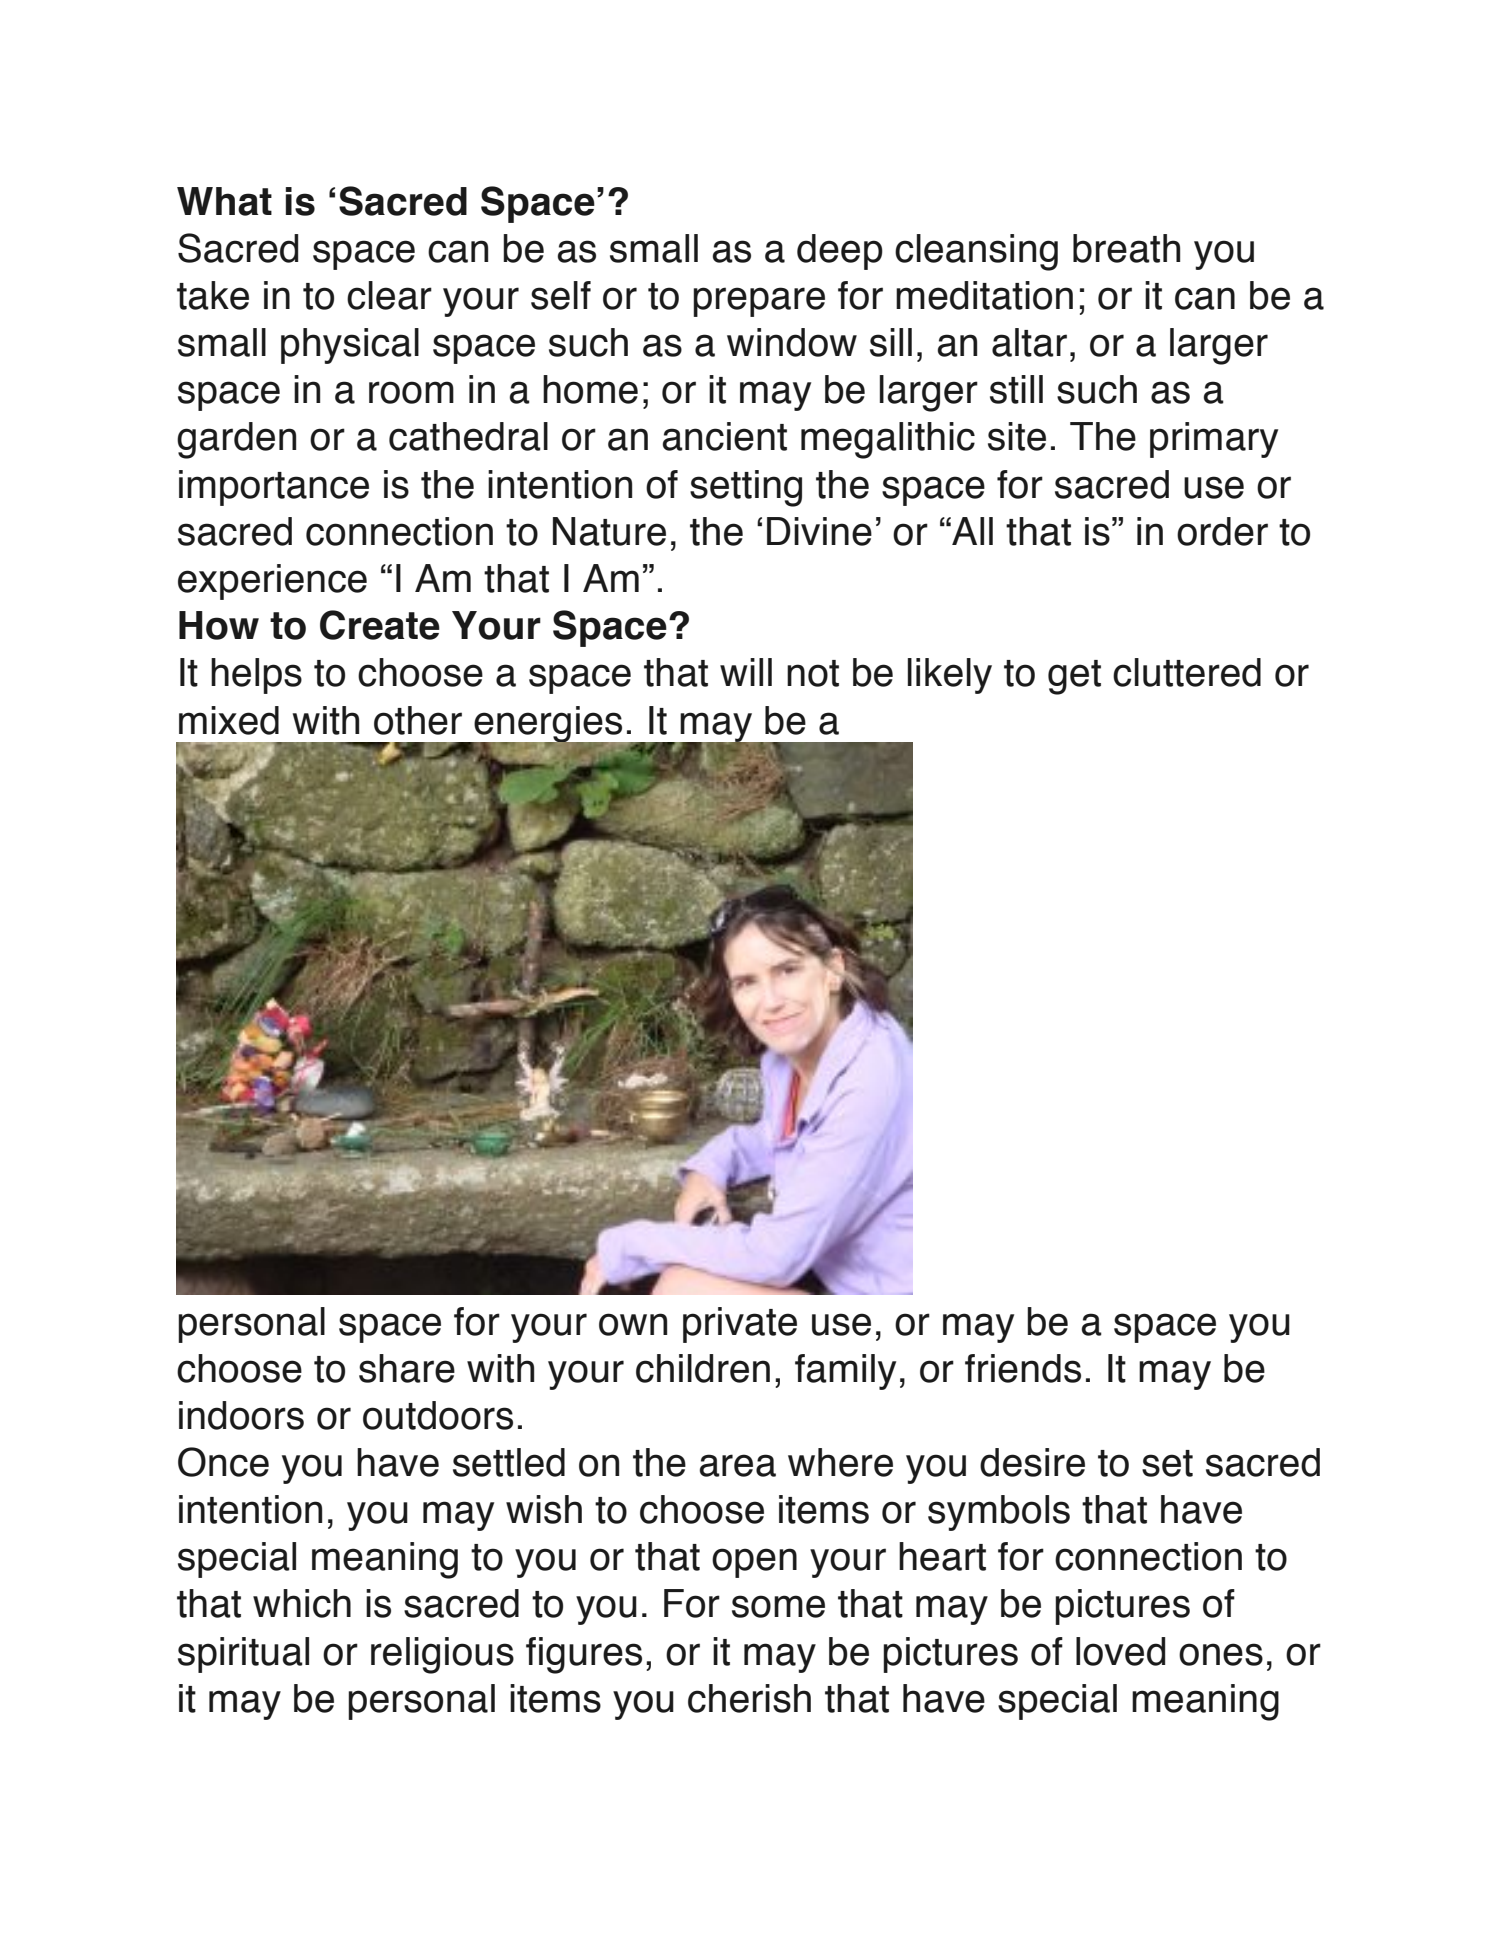  Describe the element at coordinates (1126, 248) in the screenshot. I see `breath` at that location.
